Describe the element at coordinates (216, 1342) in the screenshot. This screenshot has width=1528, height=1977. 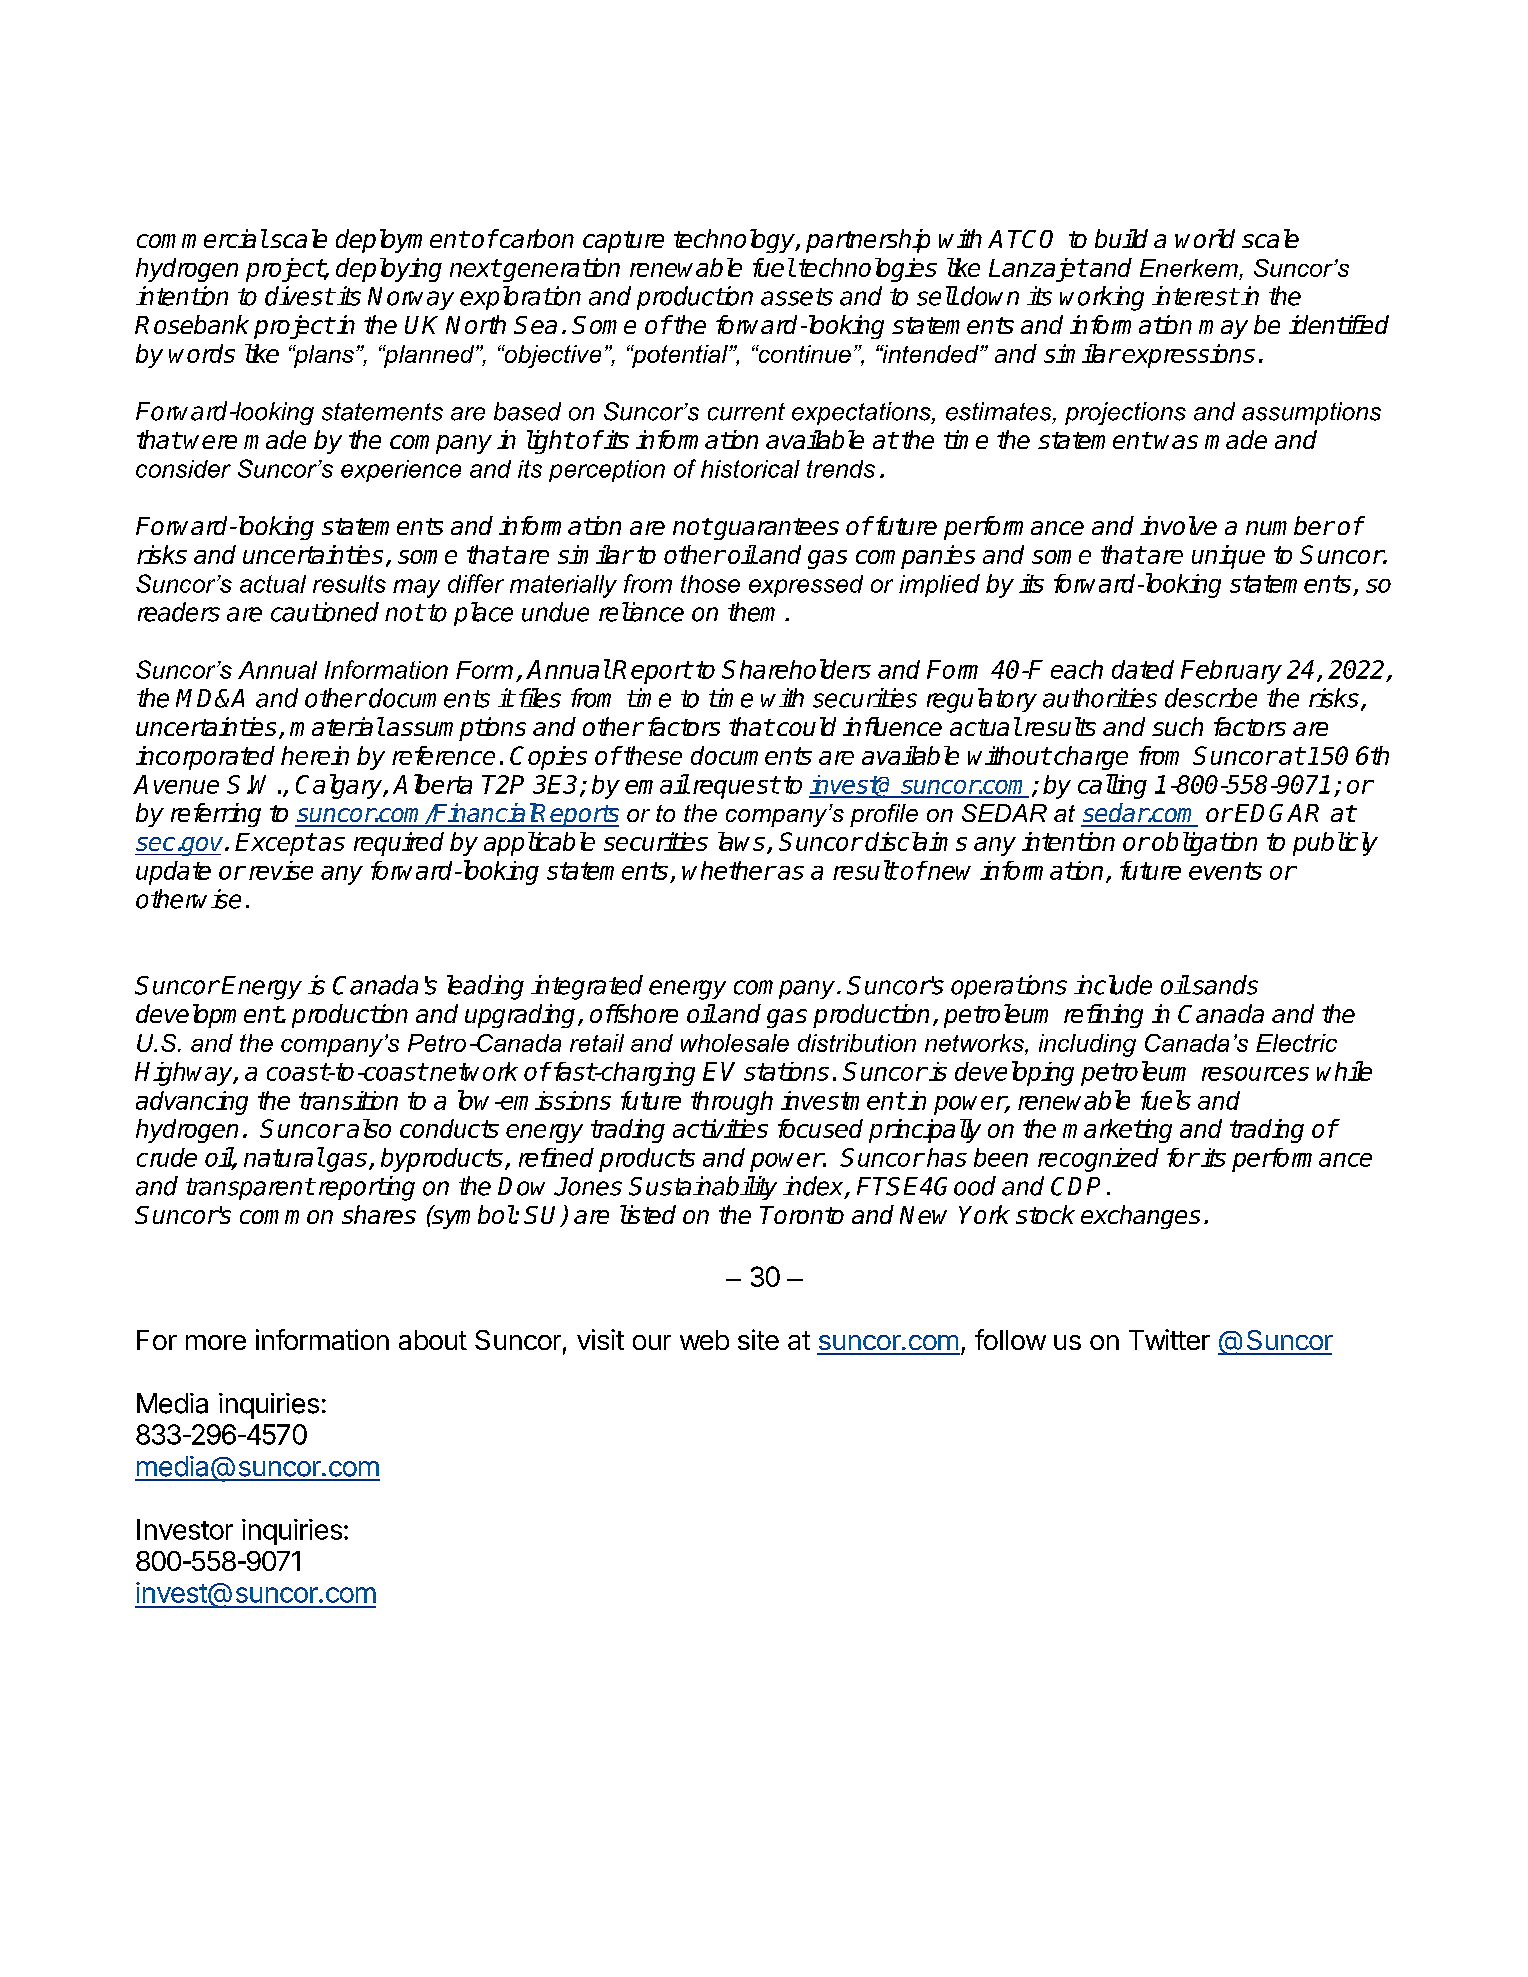
I see `more` at that location.
